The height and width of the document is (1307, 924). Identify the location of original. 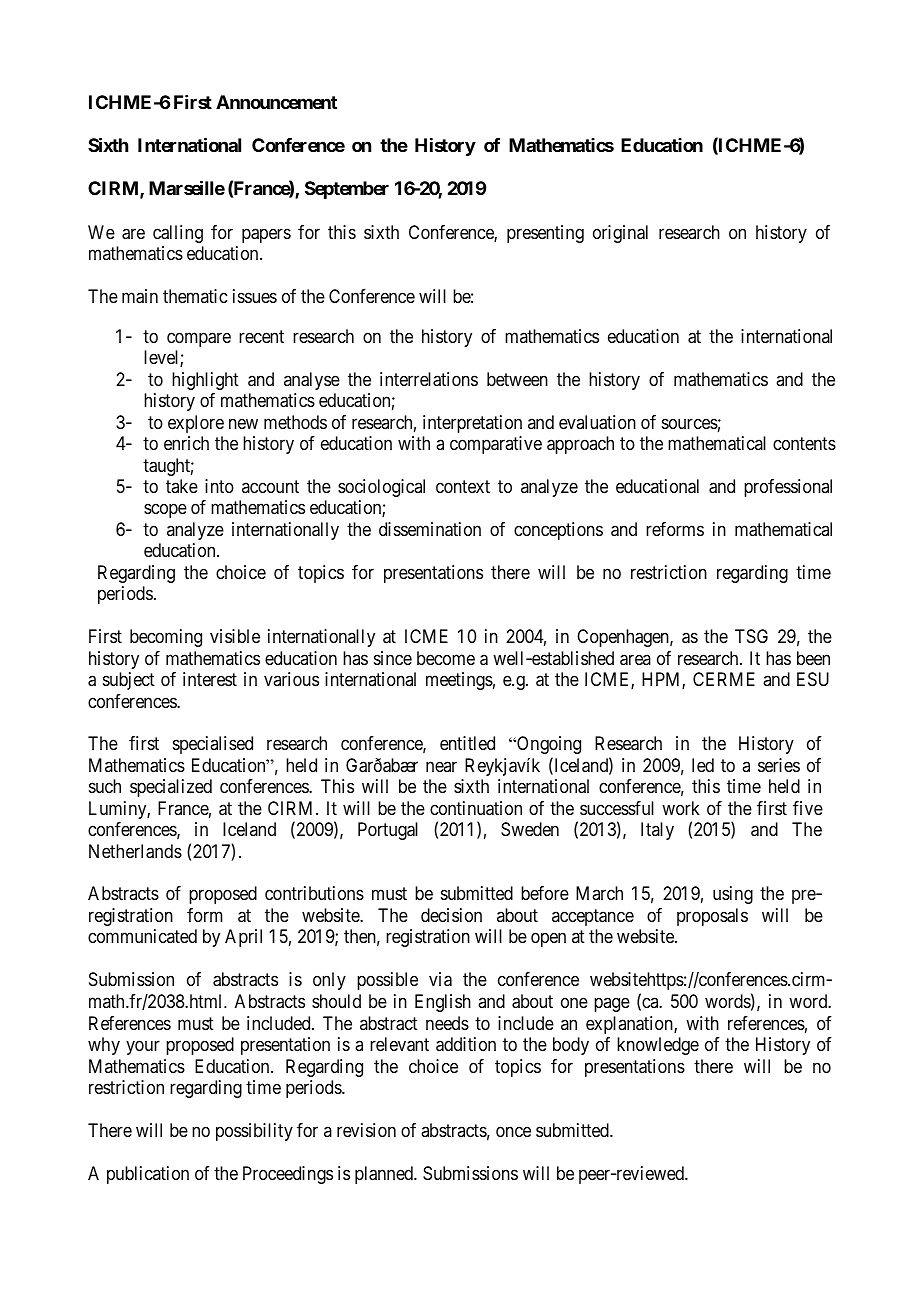
(620, 234).
